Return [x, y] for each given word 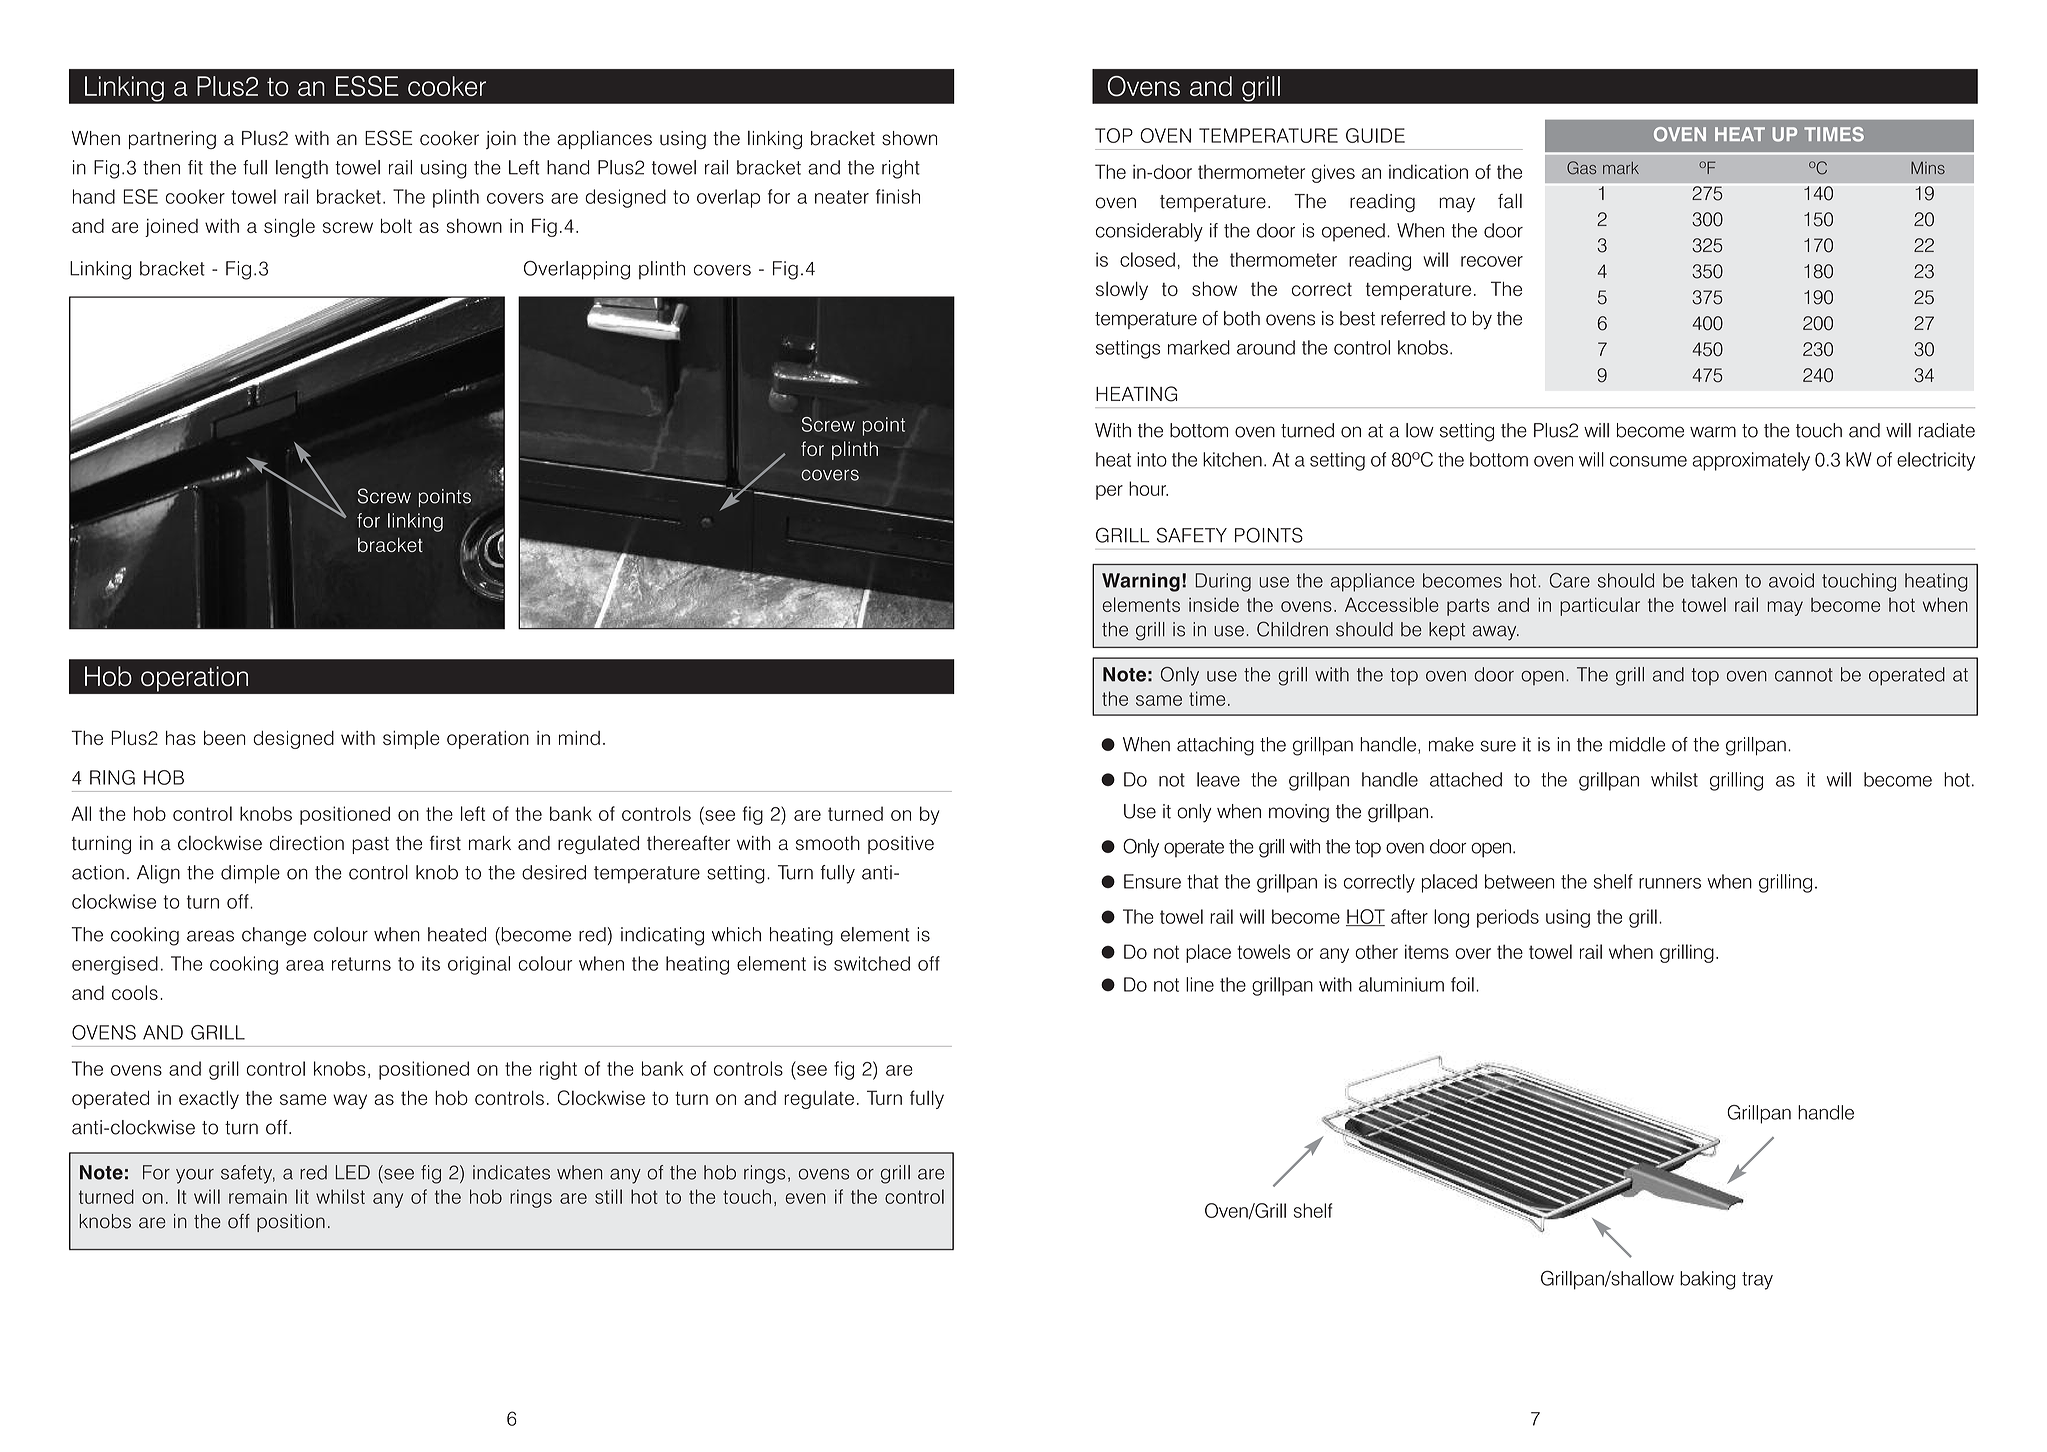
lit [302, 1196]
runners [1670, 883]
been [224, 738]
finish [898, 196]
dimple [250, 874]
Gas [1581, 168]
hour [1148, 488]
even [806, 1198]
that [1202, 881]
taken [1714, 580]
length [302, 169]
